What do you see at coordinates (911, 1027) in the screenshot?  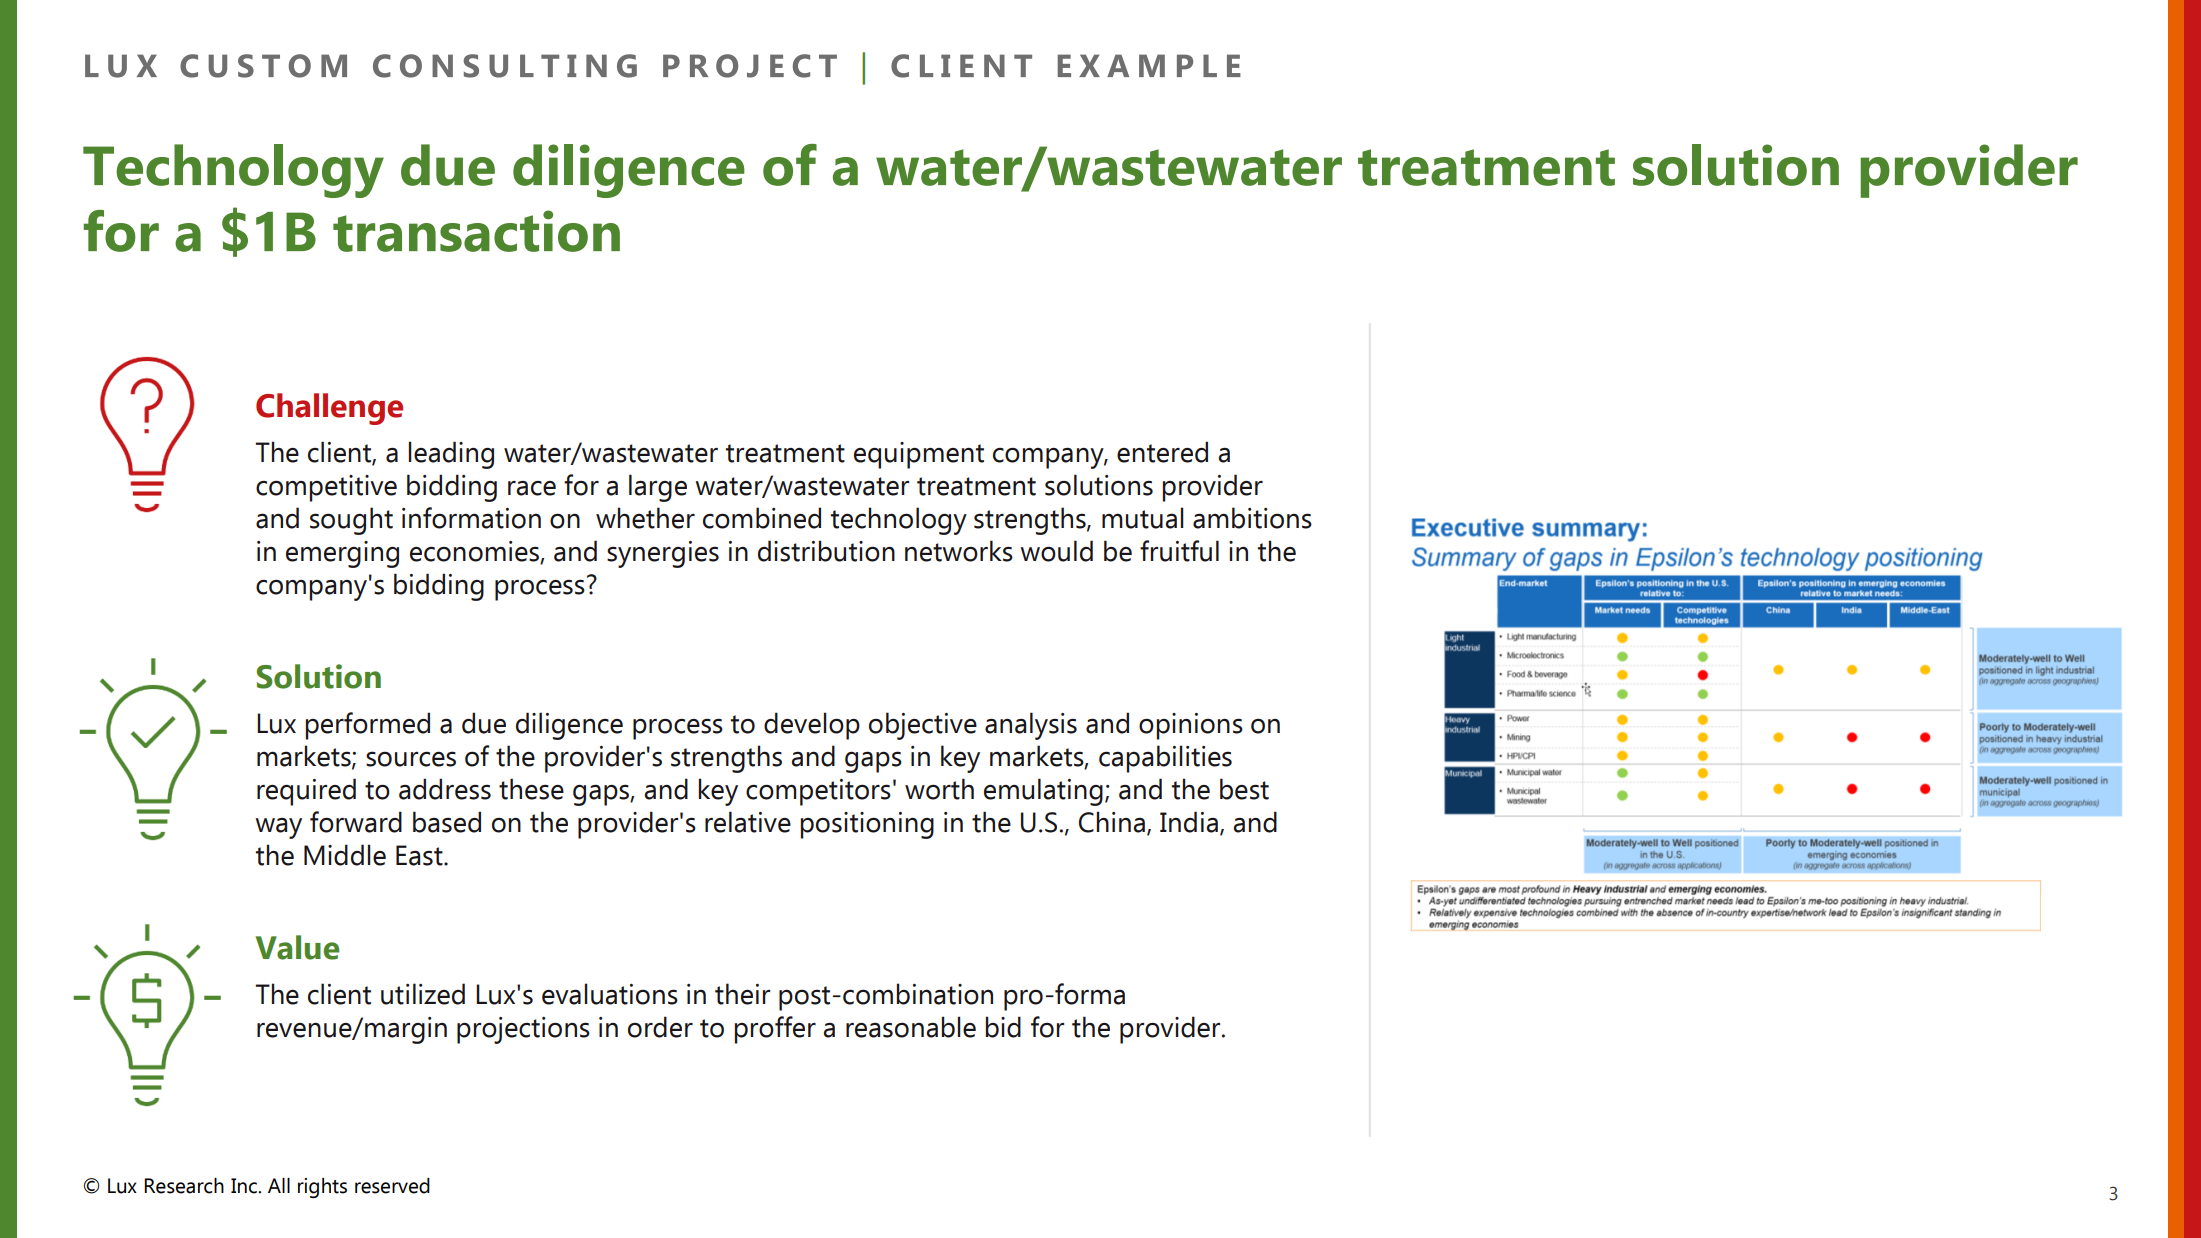 I see `reasonable` at bounding box center [911, 1027].
